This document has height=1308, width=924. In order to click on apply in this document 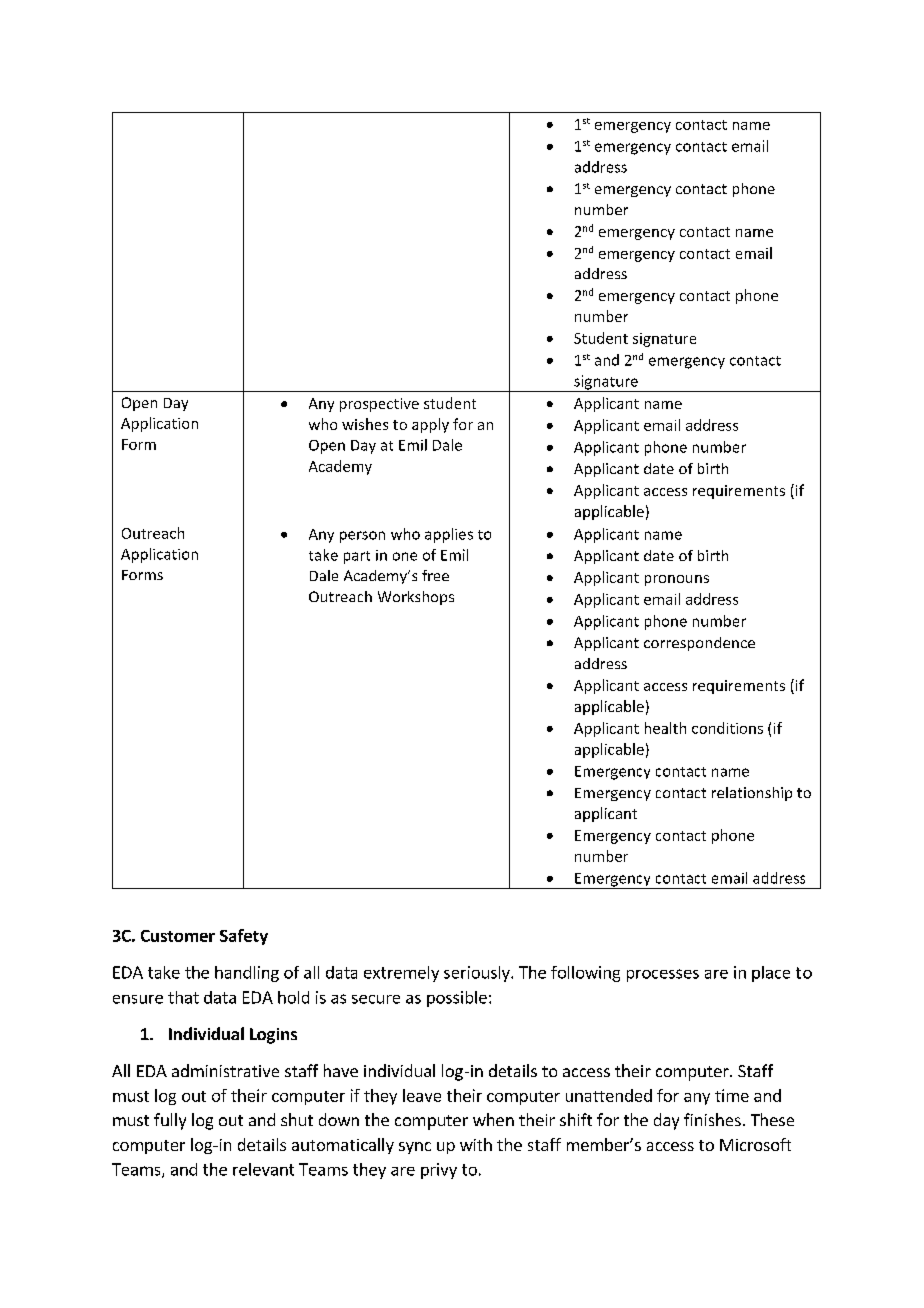, I will do `click(430, 425)`.
